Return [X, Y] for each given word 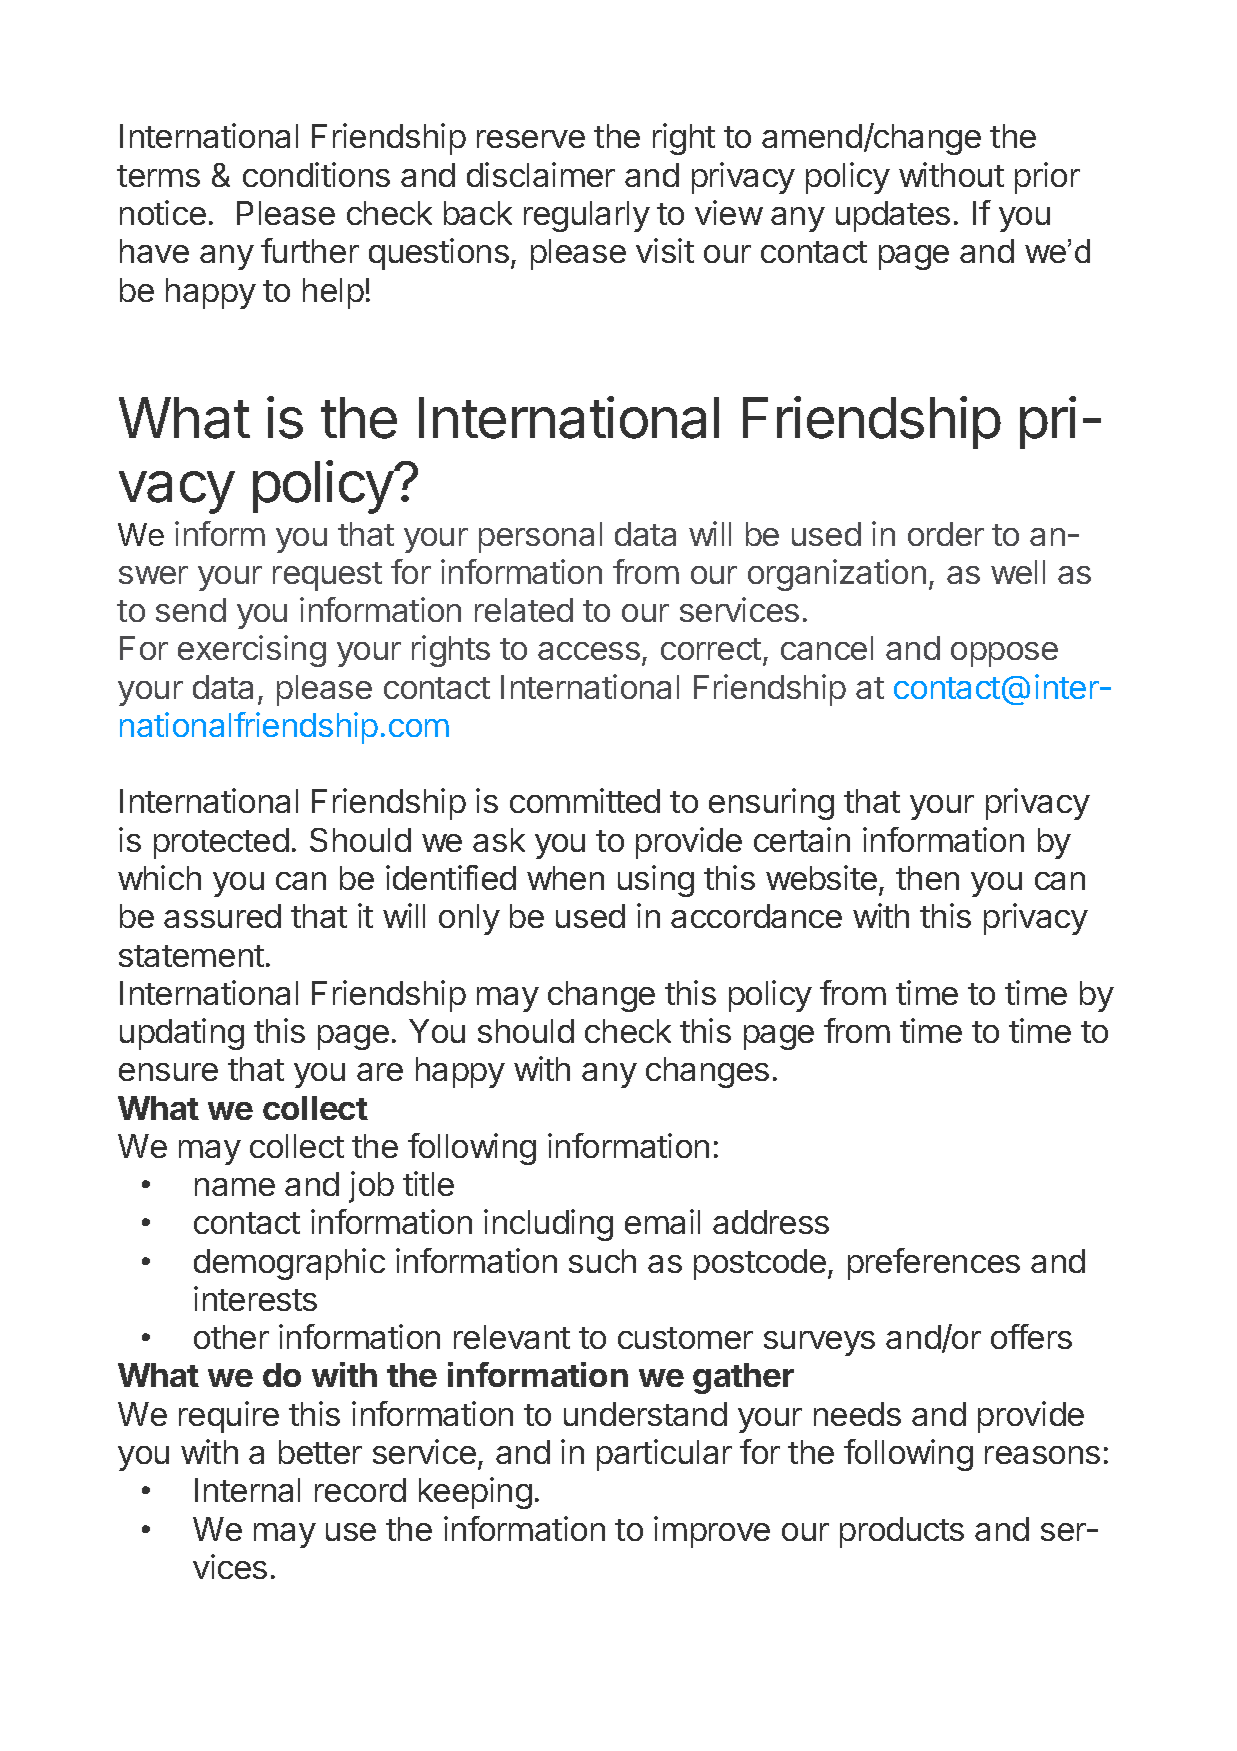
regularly [587, 216]
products [902, 1532]
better [320, 1452]
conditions [316, 174]
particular [664, 1455]
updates [893, 216]
